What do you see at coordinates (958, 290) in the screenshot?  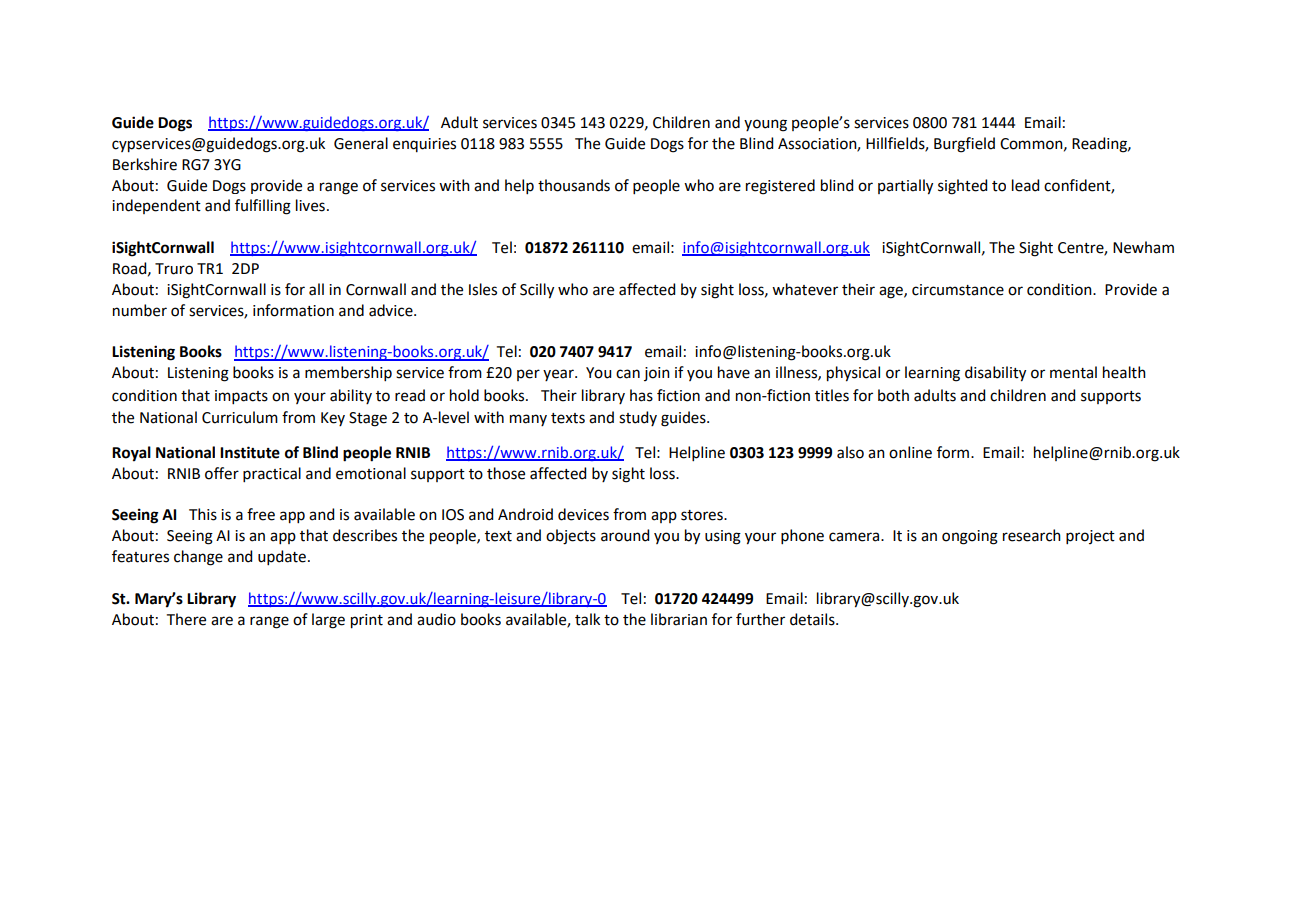 I see `circumstance` at bounding box center [958, 290].
